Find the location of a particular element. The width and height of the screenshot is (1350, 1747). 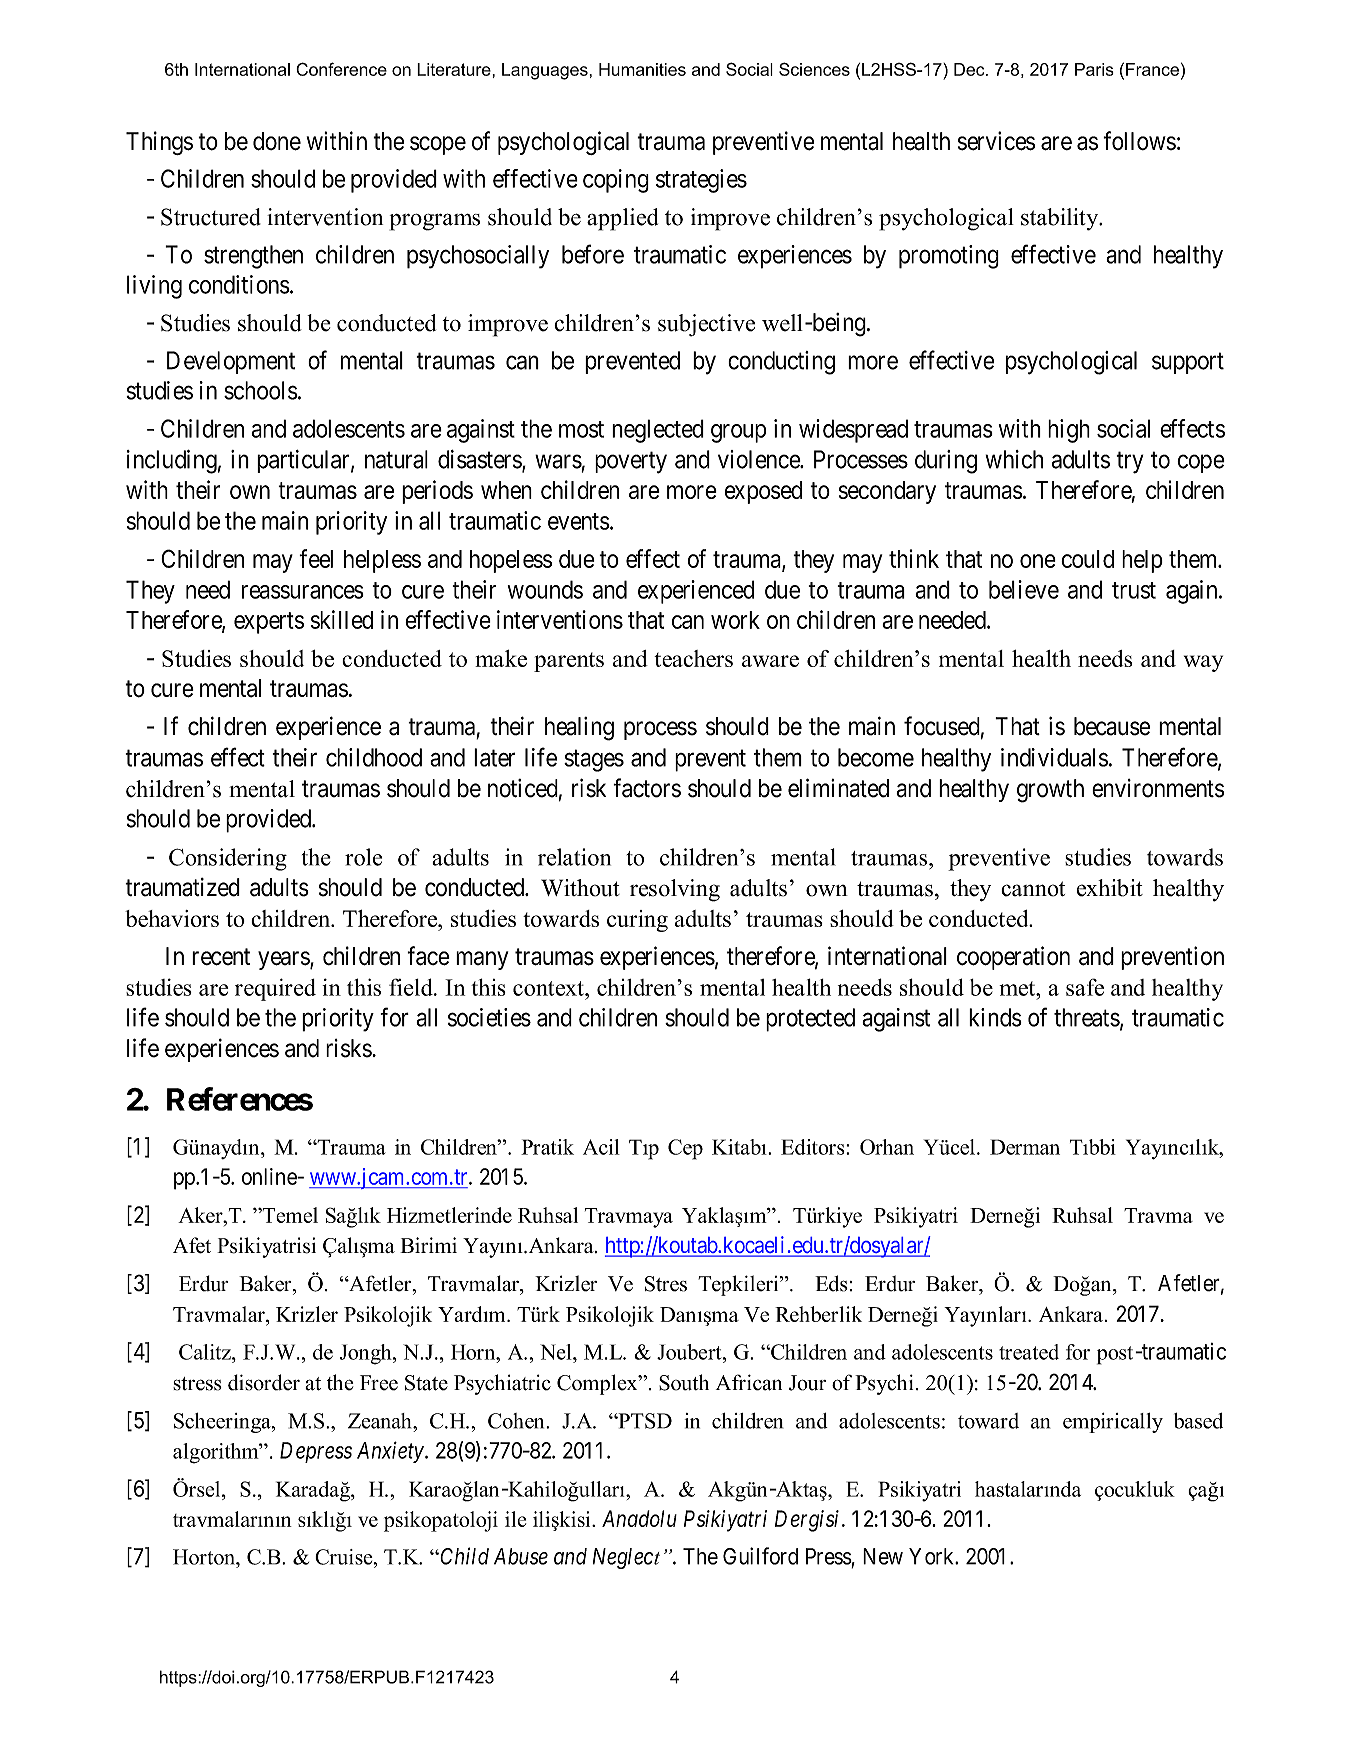

required is located at coordinates (275, 989).
